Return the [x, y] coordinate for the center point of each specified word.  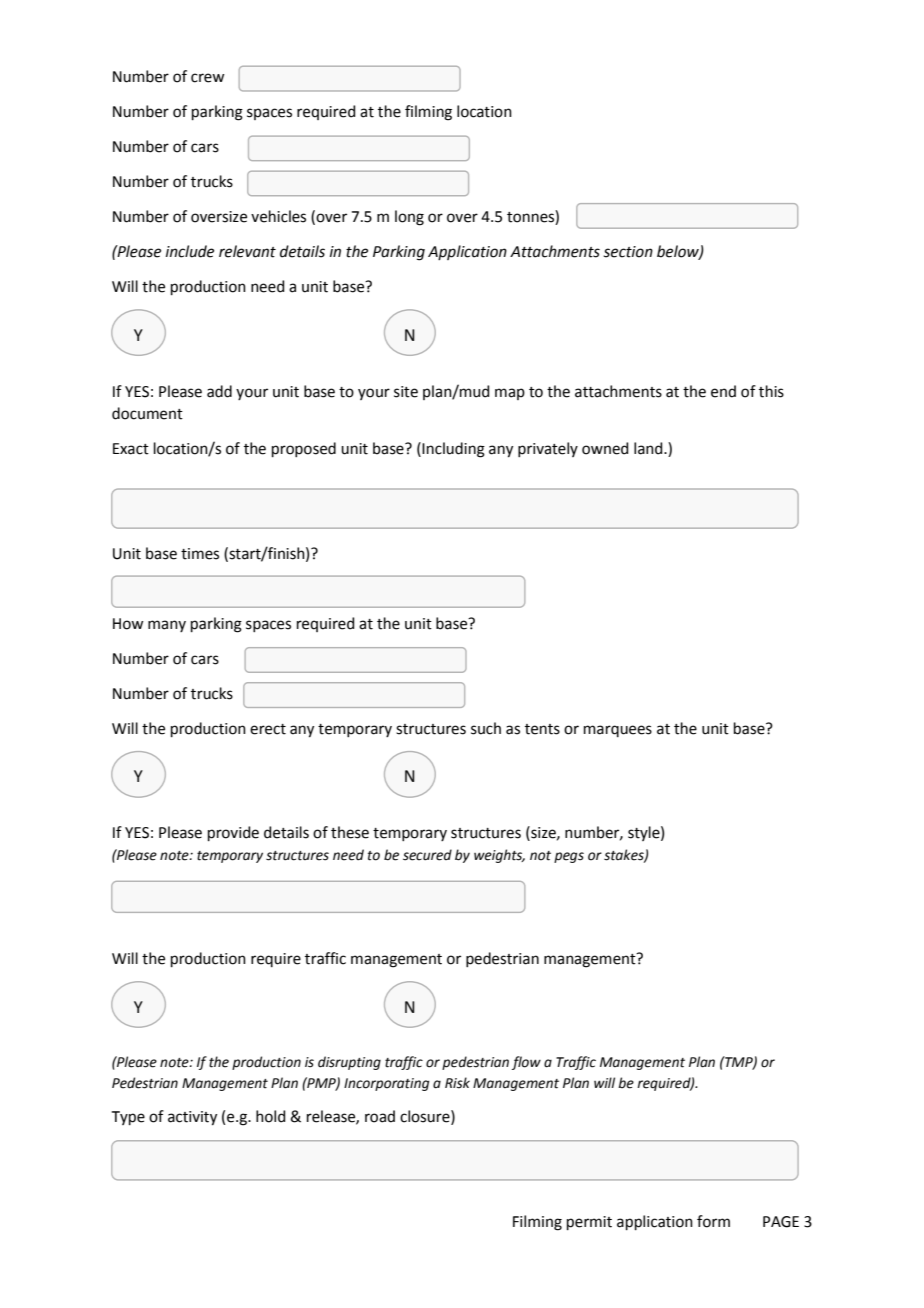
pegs [569, 857]
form [713, 1221]
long [409, 218]
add [219, 391]
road [380, 1116]
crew [207, 78]
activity [192, 1118]
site [406, 392]
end [723, 391]
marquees [618, 731]
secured [427, 855]
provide [233, 833]
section [628, 252]
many [167, 626]
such [486, 728]
